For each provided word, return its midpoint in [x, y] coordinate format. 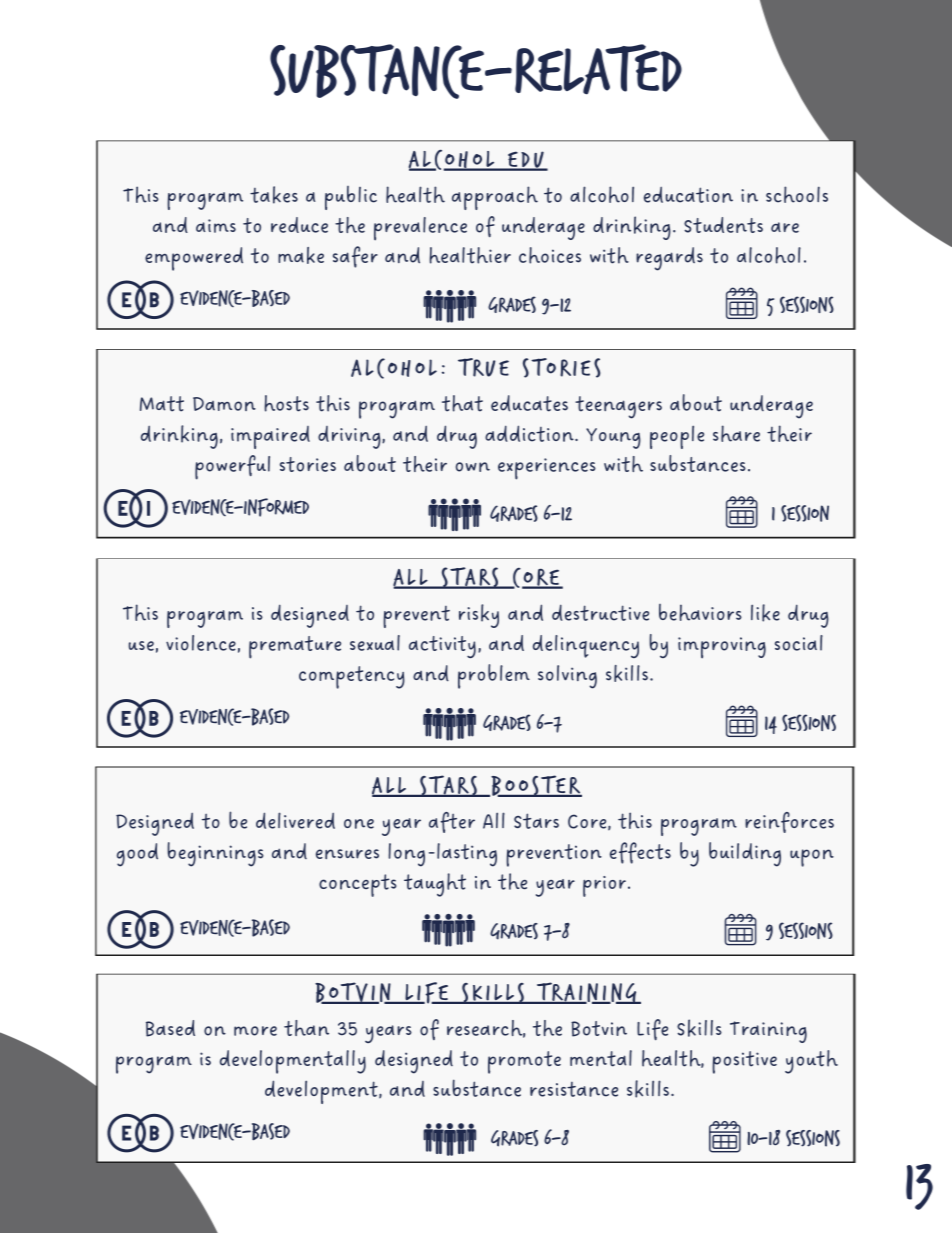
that [462, 403]
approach [495, 198]
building [745, 854]
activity [442, 647]
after [452, 822]
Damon [224, 404]
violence [201, 643]
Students [723, 225]
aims [216, 226]
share [736, 433]
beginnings [215, 854]
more [255, 1031]
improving [722, 648]
